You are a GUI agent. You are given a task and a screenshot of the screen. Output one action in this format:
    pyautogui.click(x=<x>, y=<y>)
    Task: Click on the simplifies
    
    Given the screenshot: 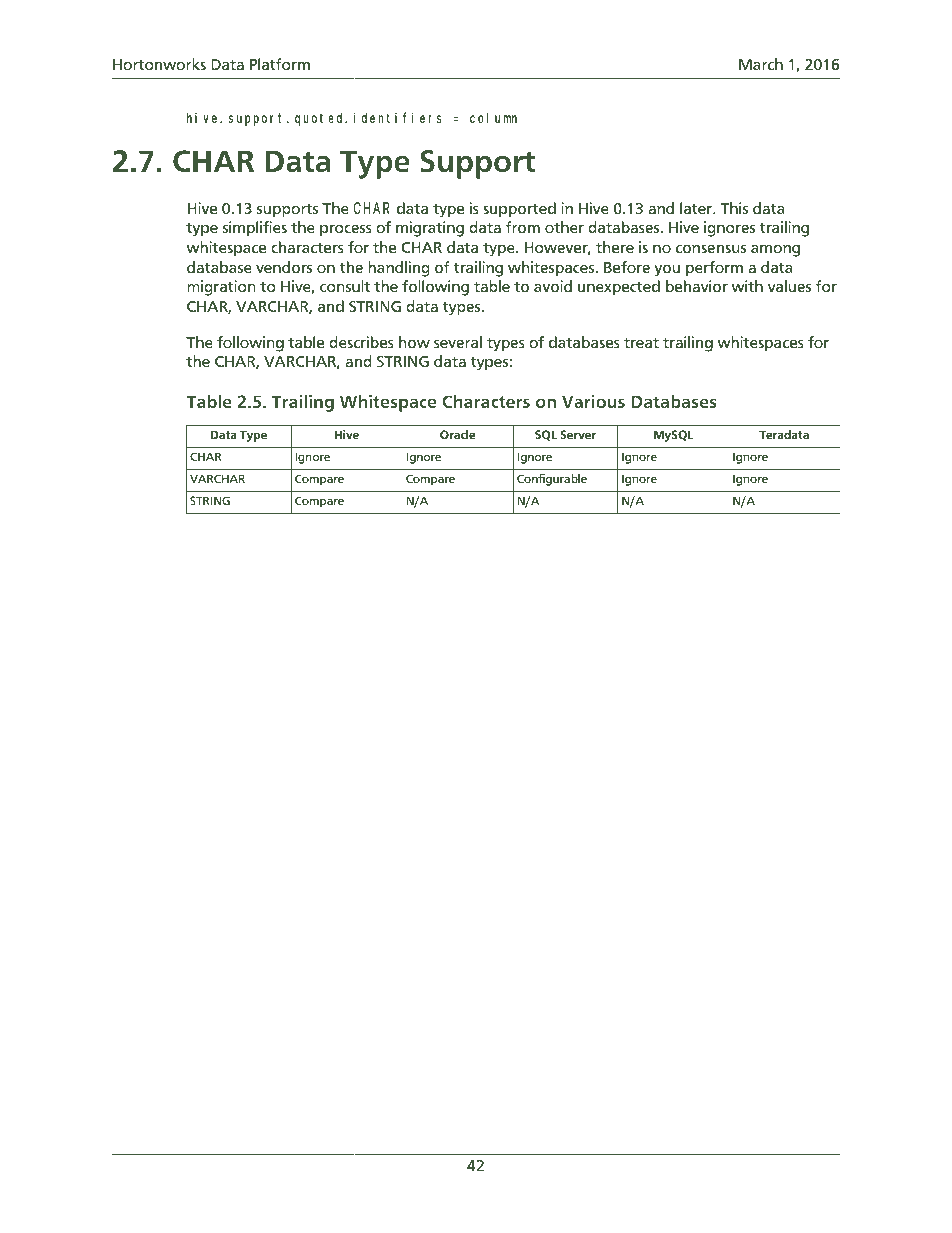 What is the action you would take?
    pyautogui.click(x=255, y=229)
